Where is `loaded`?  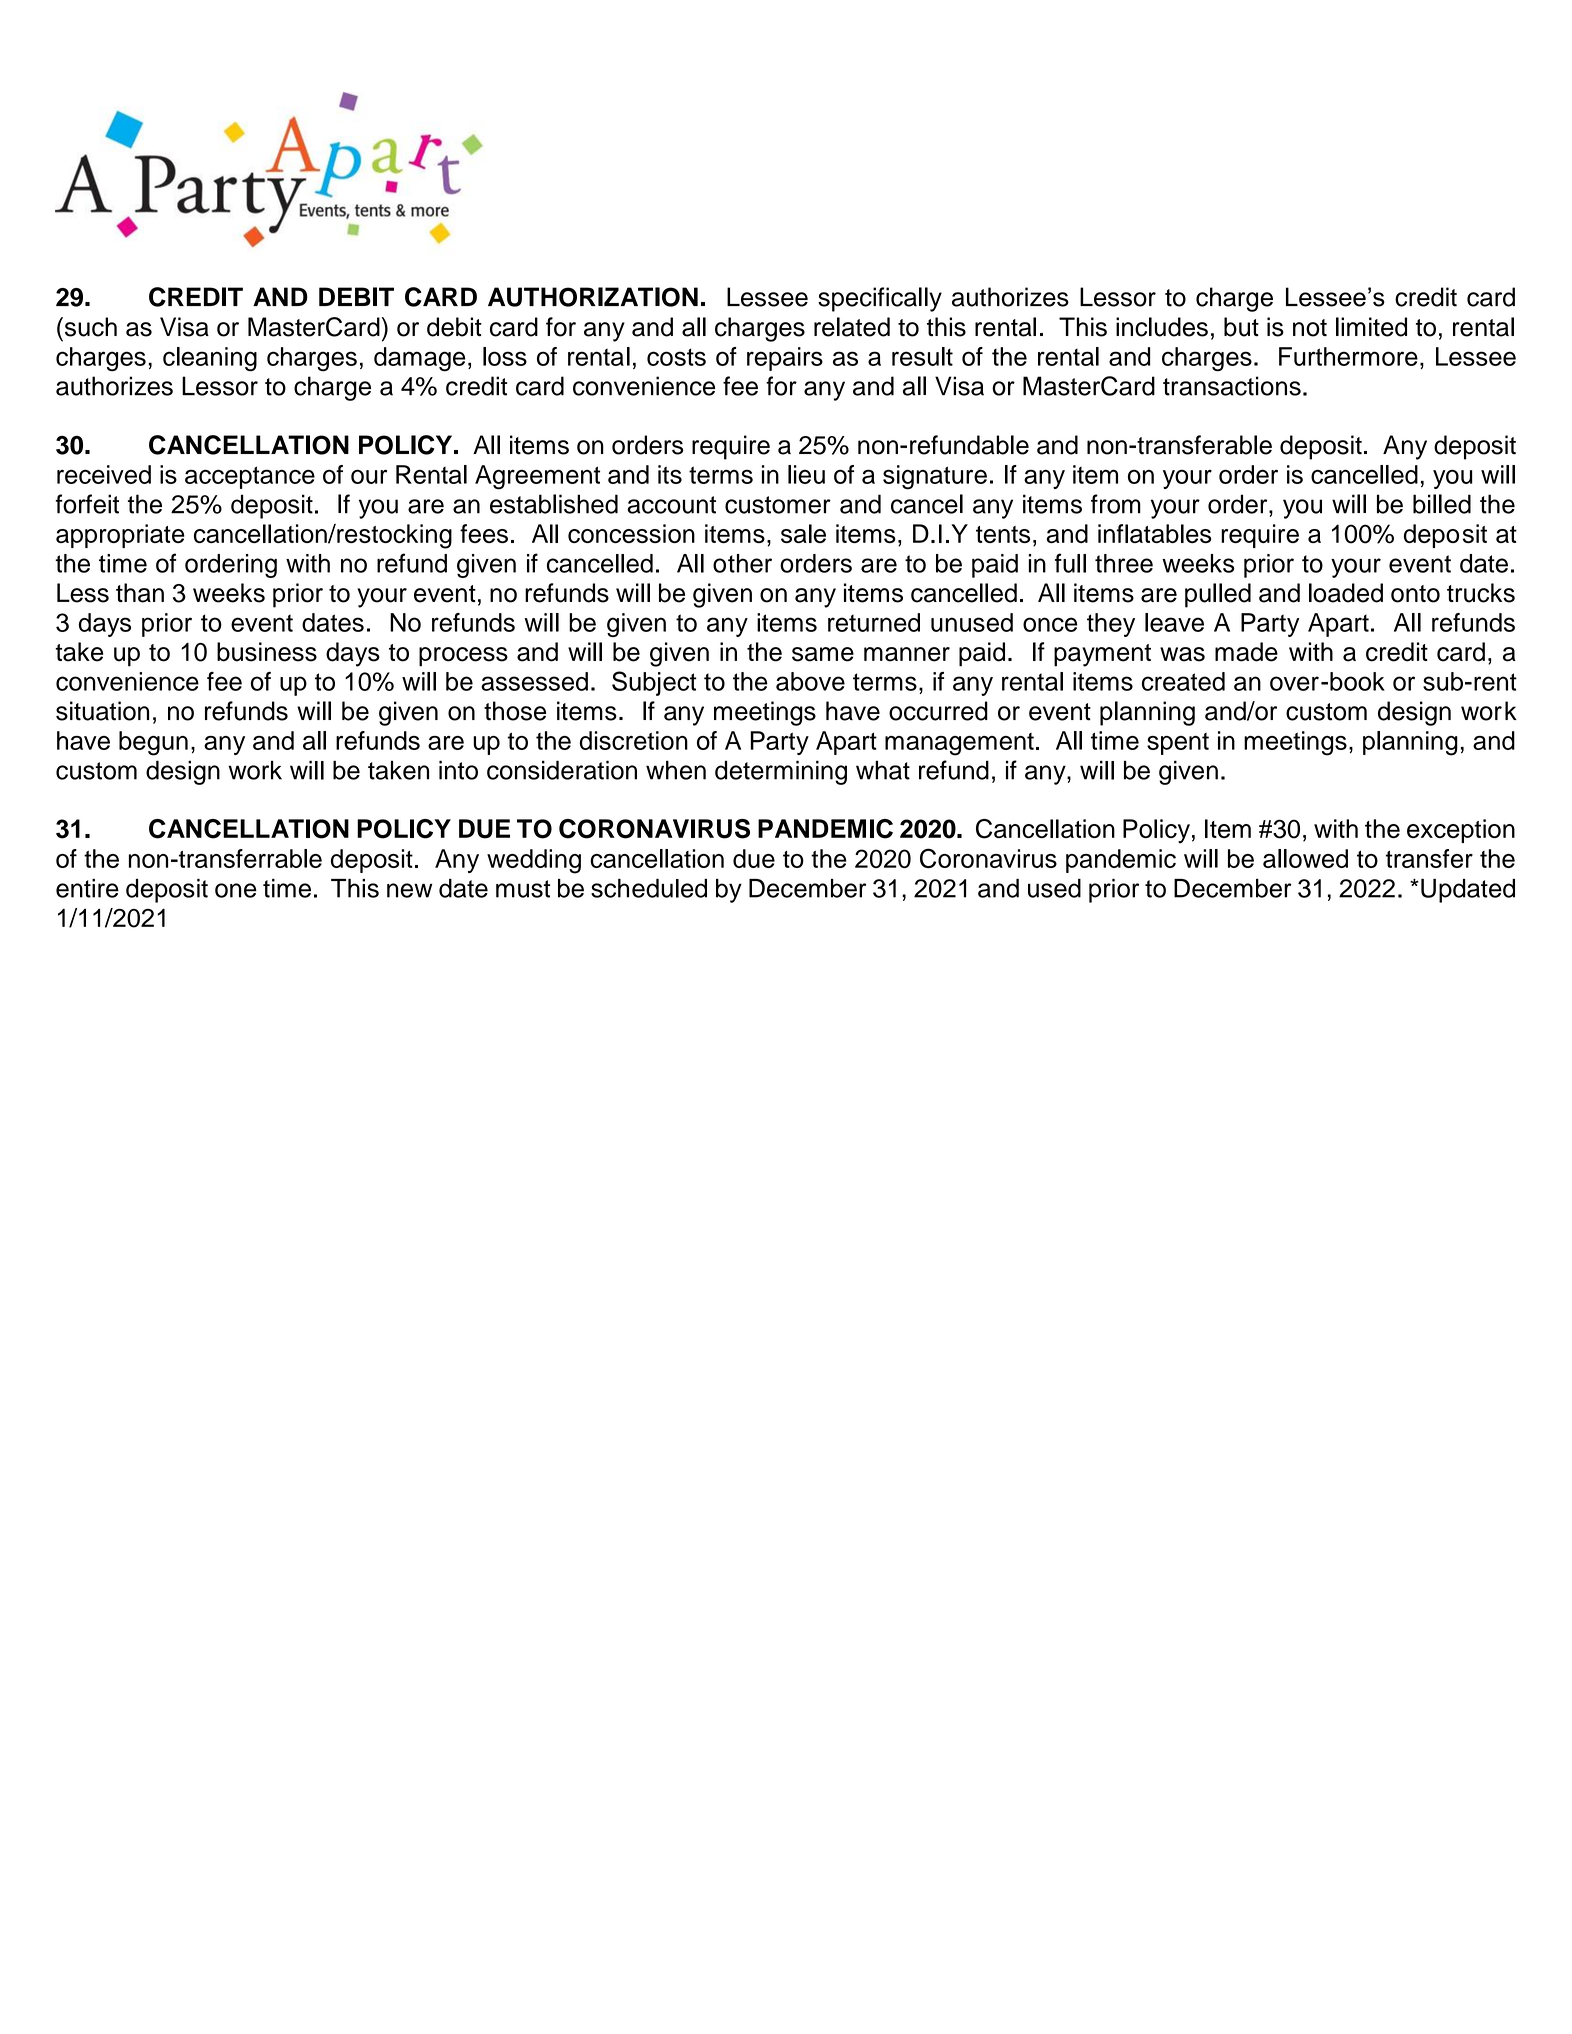 loaded is located at coordinates (1346, 593).
